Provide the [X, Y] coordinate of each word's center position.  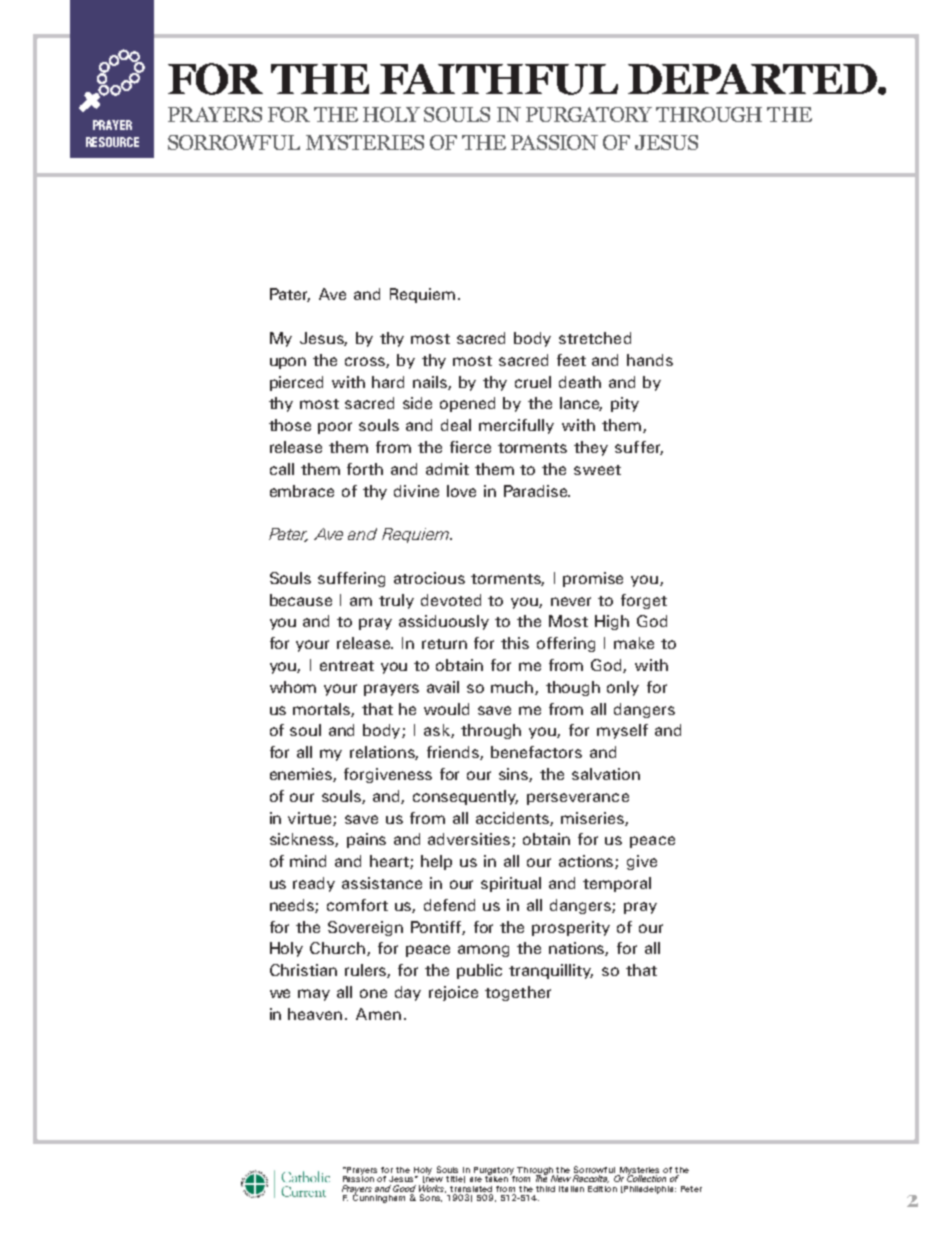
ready [314, 884]
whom [293, 687]
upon [288, 363]
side [417, 403]
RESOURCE [112, 142]
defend [449, 905]
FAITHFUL [499, 79]
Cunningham [379, 1197]
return [444, 644]
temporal [617, 884]
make [634, 643]
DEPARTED [753, 79]
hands [650, 360]
